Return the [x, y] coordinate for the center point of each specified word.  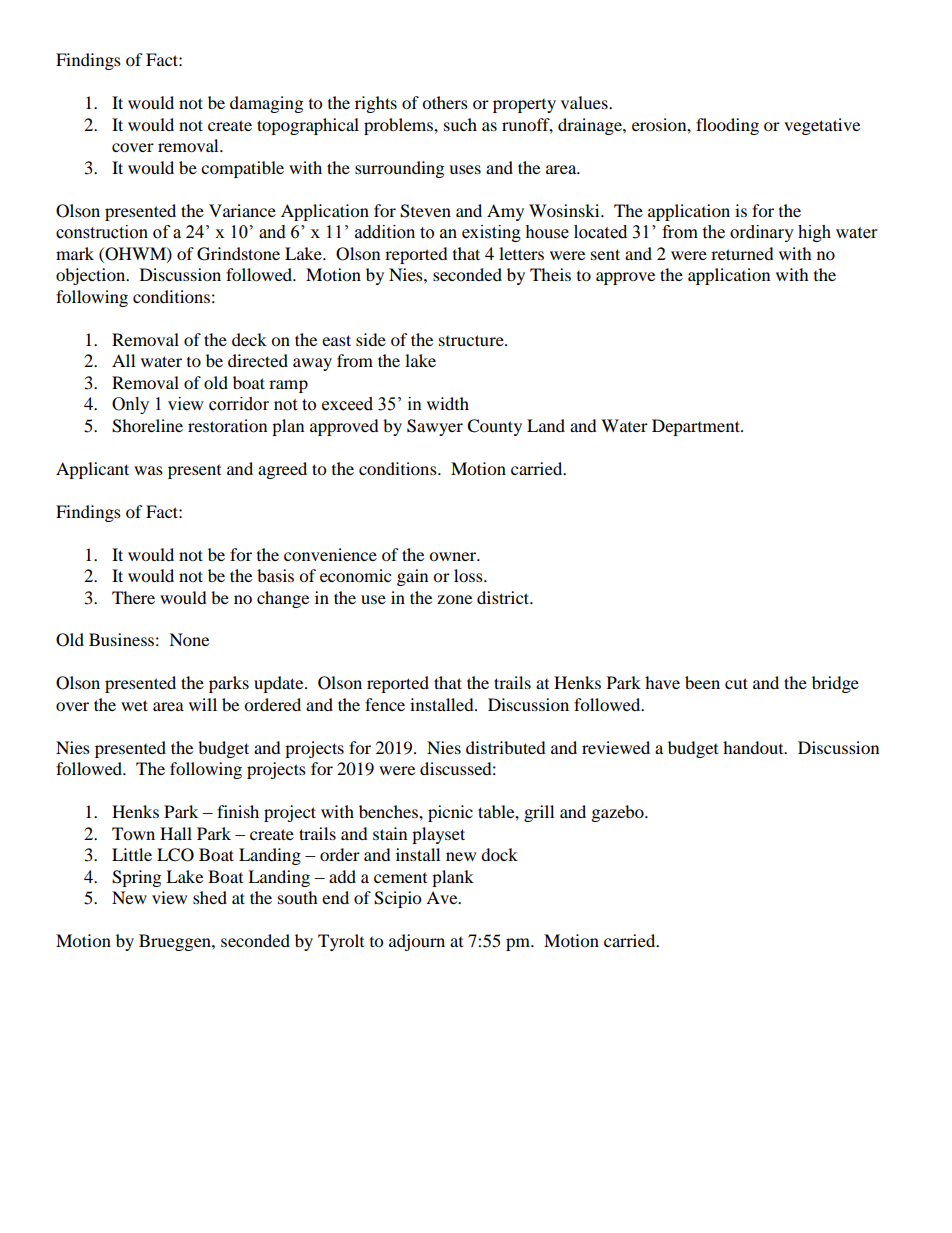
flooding [727, 126]
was [148, 470]
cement [400, 878]
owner [454, 556]
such [460, 124]
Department [697, 427]
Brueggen [176, 942]
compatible [242, 169]
